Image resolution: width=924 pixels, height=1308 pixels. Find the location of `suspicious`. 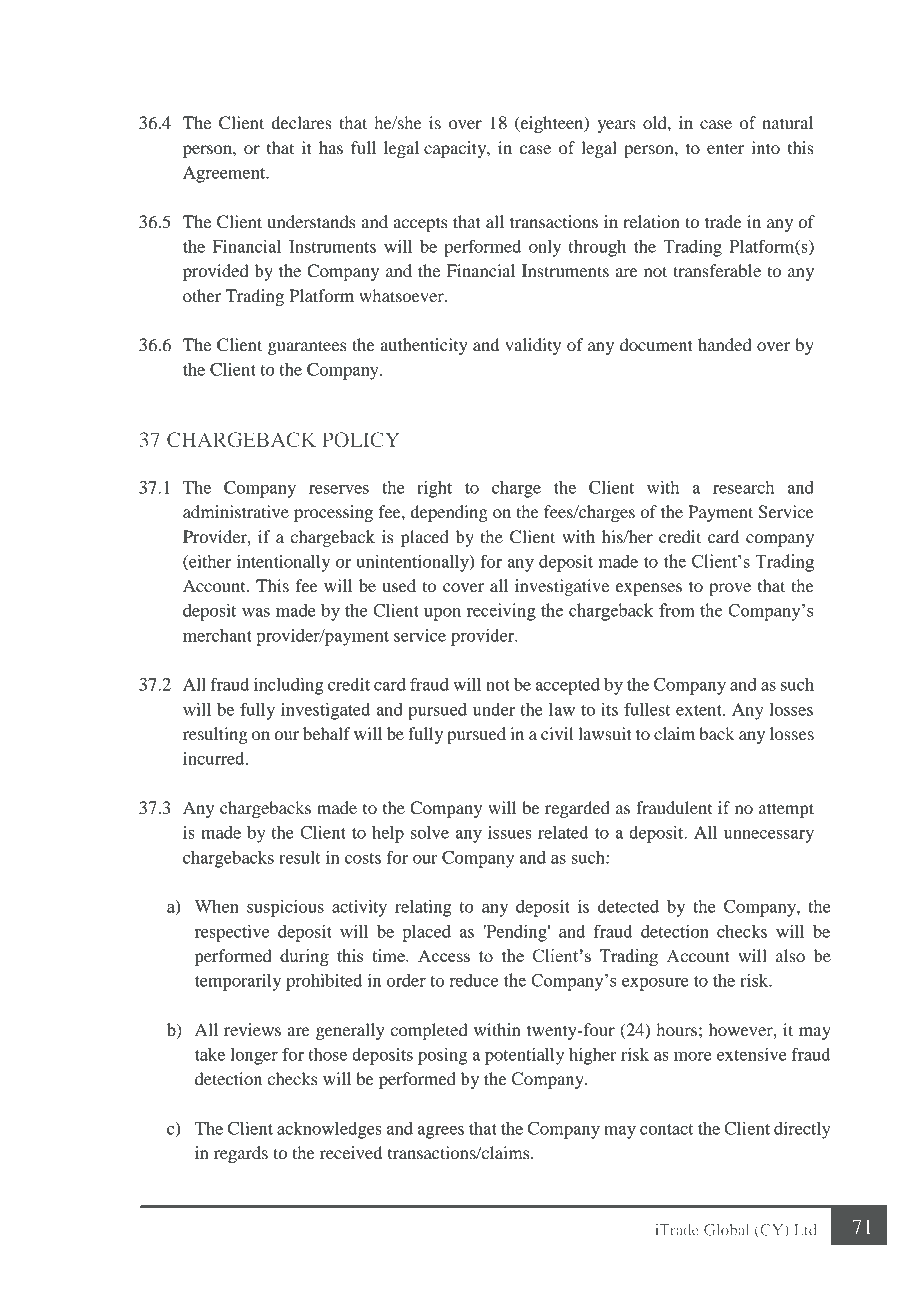

suspicious is located at coordinates (285, 908).
